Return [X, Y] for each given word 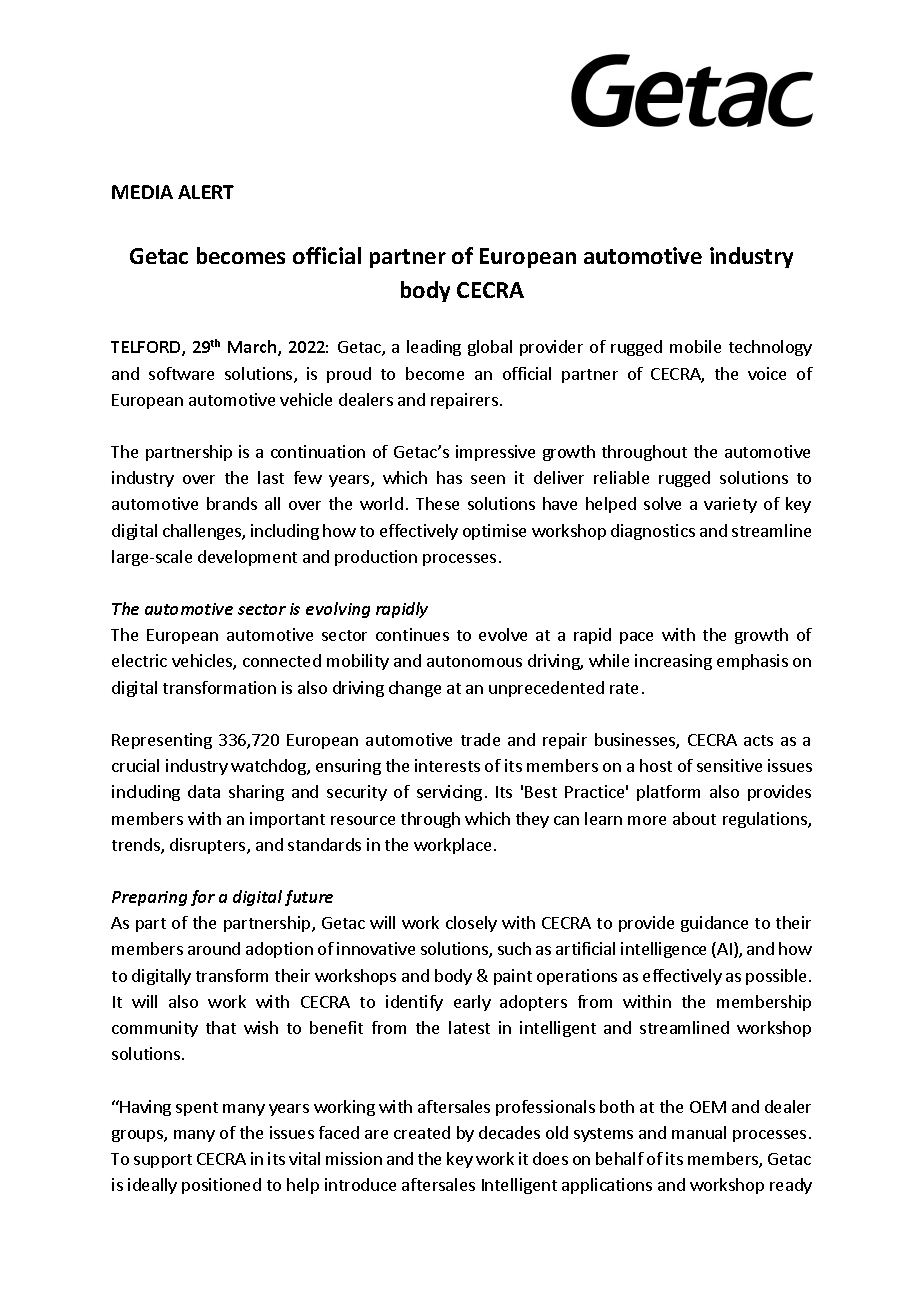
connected [282, 660]
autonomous [474, 661]
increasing [673, 662]
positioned [221, 1186]
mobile [695, 346]
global [490, 348]
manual [699, 1132]
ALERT [206, 192]
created [422, 1132]
